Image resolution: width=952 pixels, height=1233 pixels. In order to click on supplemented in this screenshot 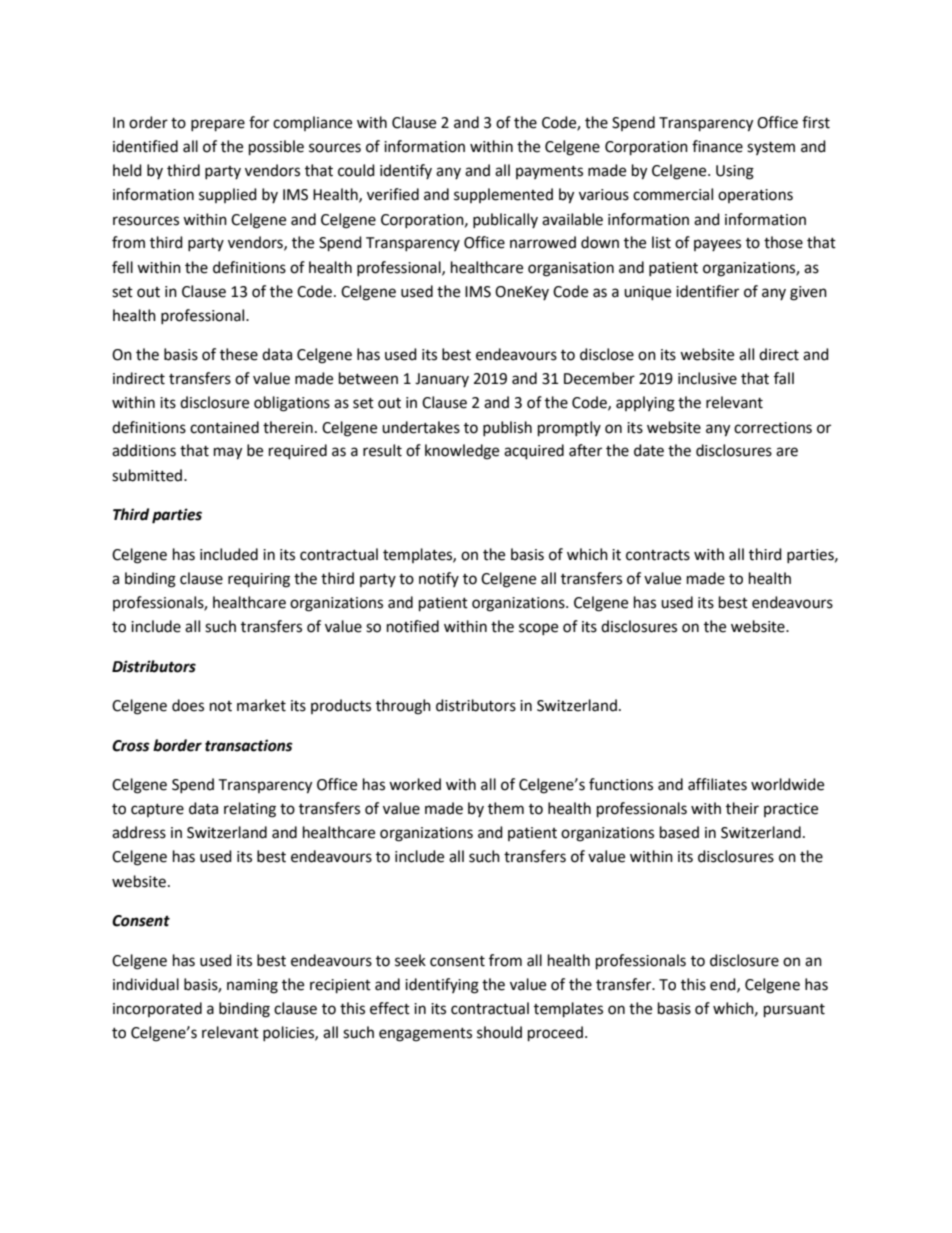, I will do `click(503, 195)`.
